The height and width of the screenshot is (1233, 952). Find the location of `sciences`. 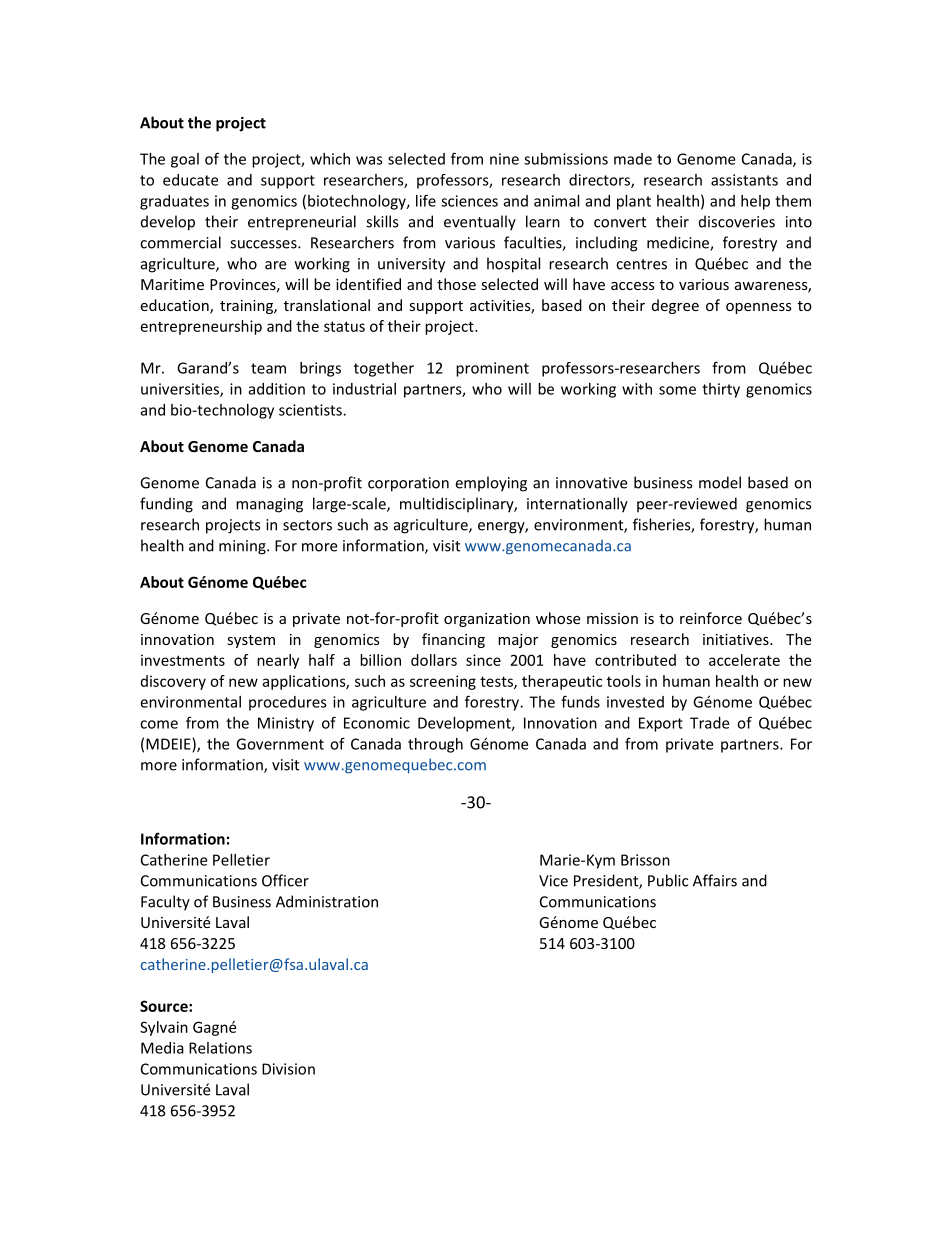

sciences is located at coordinates (469, 201).
